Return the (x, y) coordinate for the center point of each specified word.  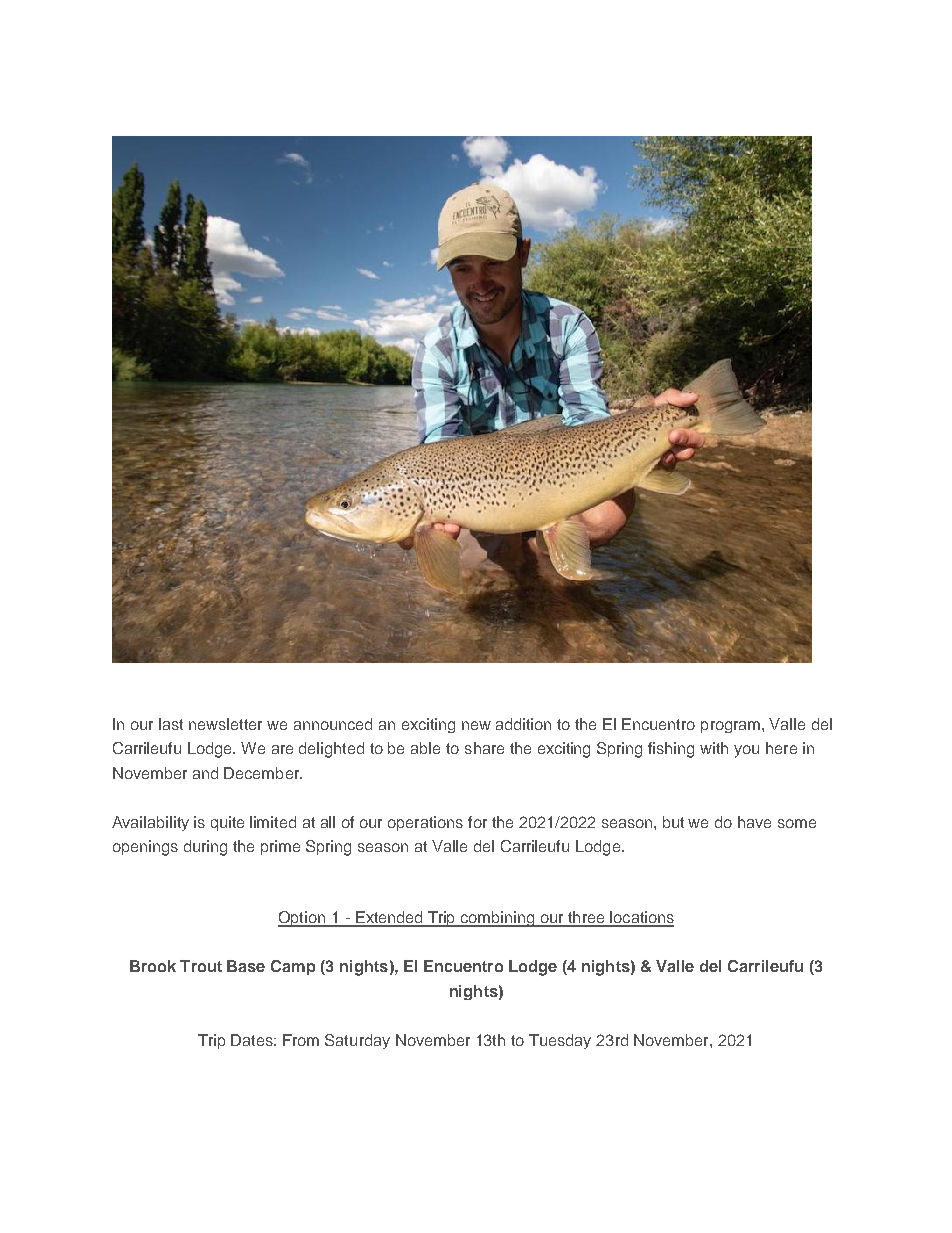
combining (498, 919)
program (732, 727)
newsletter (225, 724)
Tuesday (560, 1041)
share (484, 748)
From (301, 1040)
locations (641, 918)
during (205, 848)
